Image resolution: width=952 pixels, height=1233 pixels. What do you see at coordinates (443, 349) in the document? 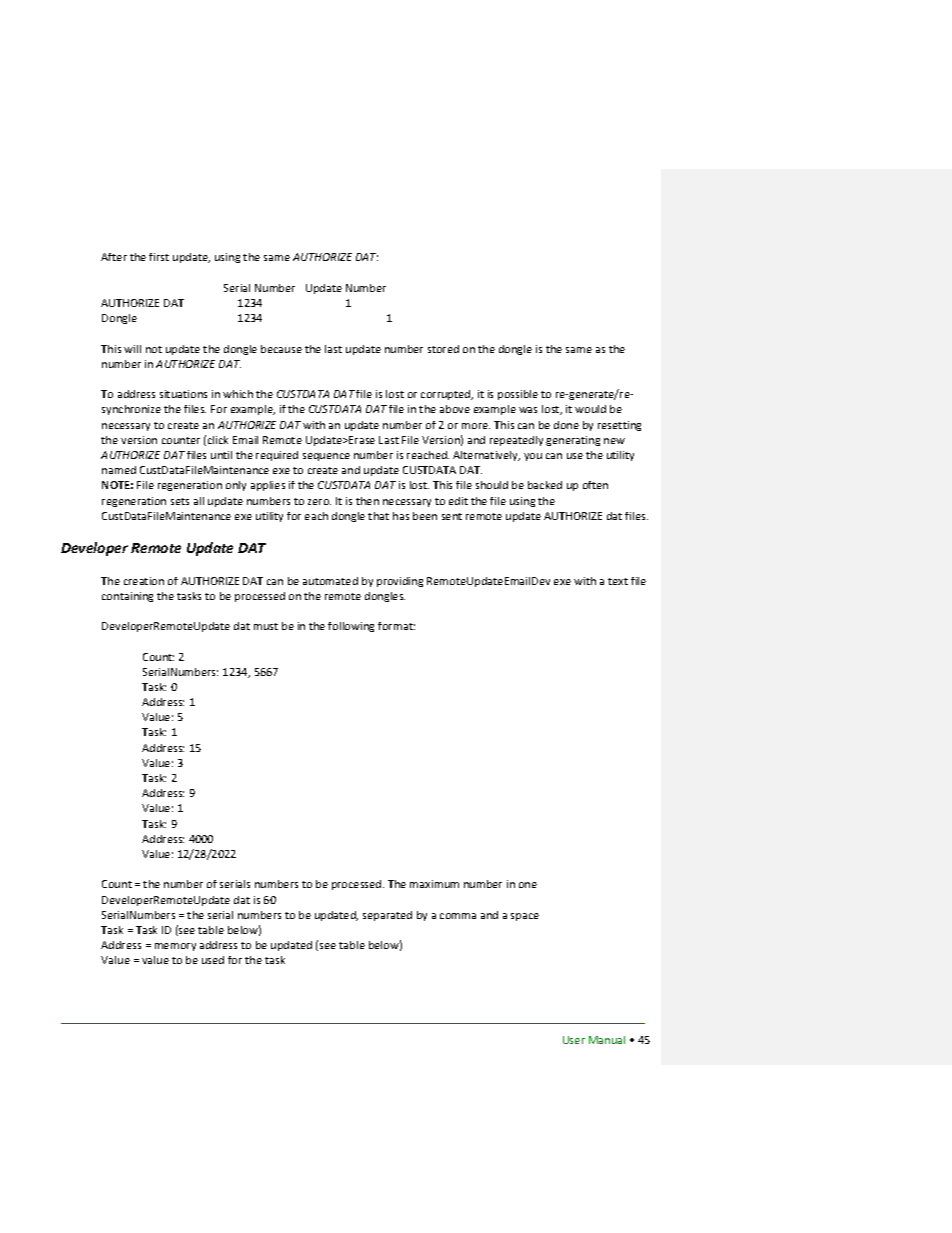
I see `stored` at bounding box center [443, 349].
